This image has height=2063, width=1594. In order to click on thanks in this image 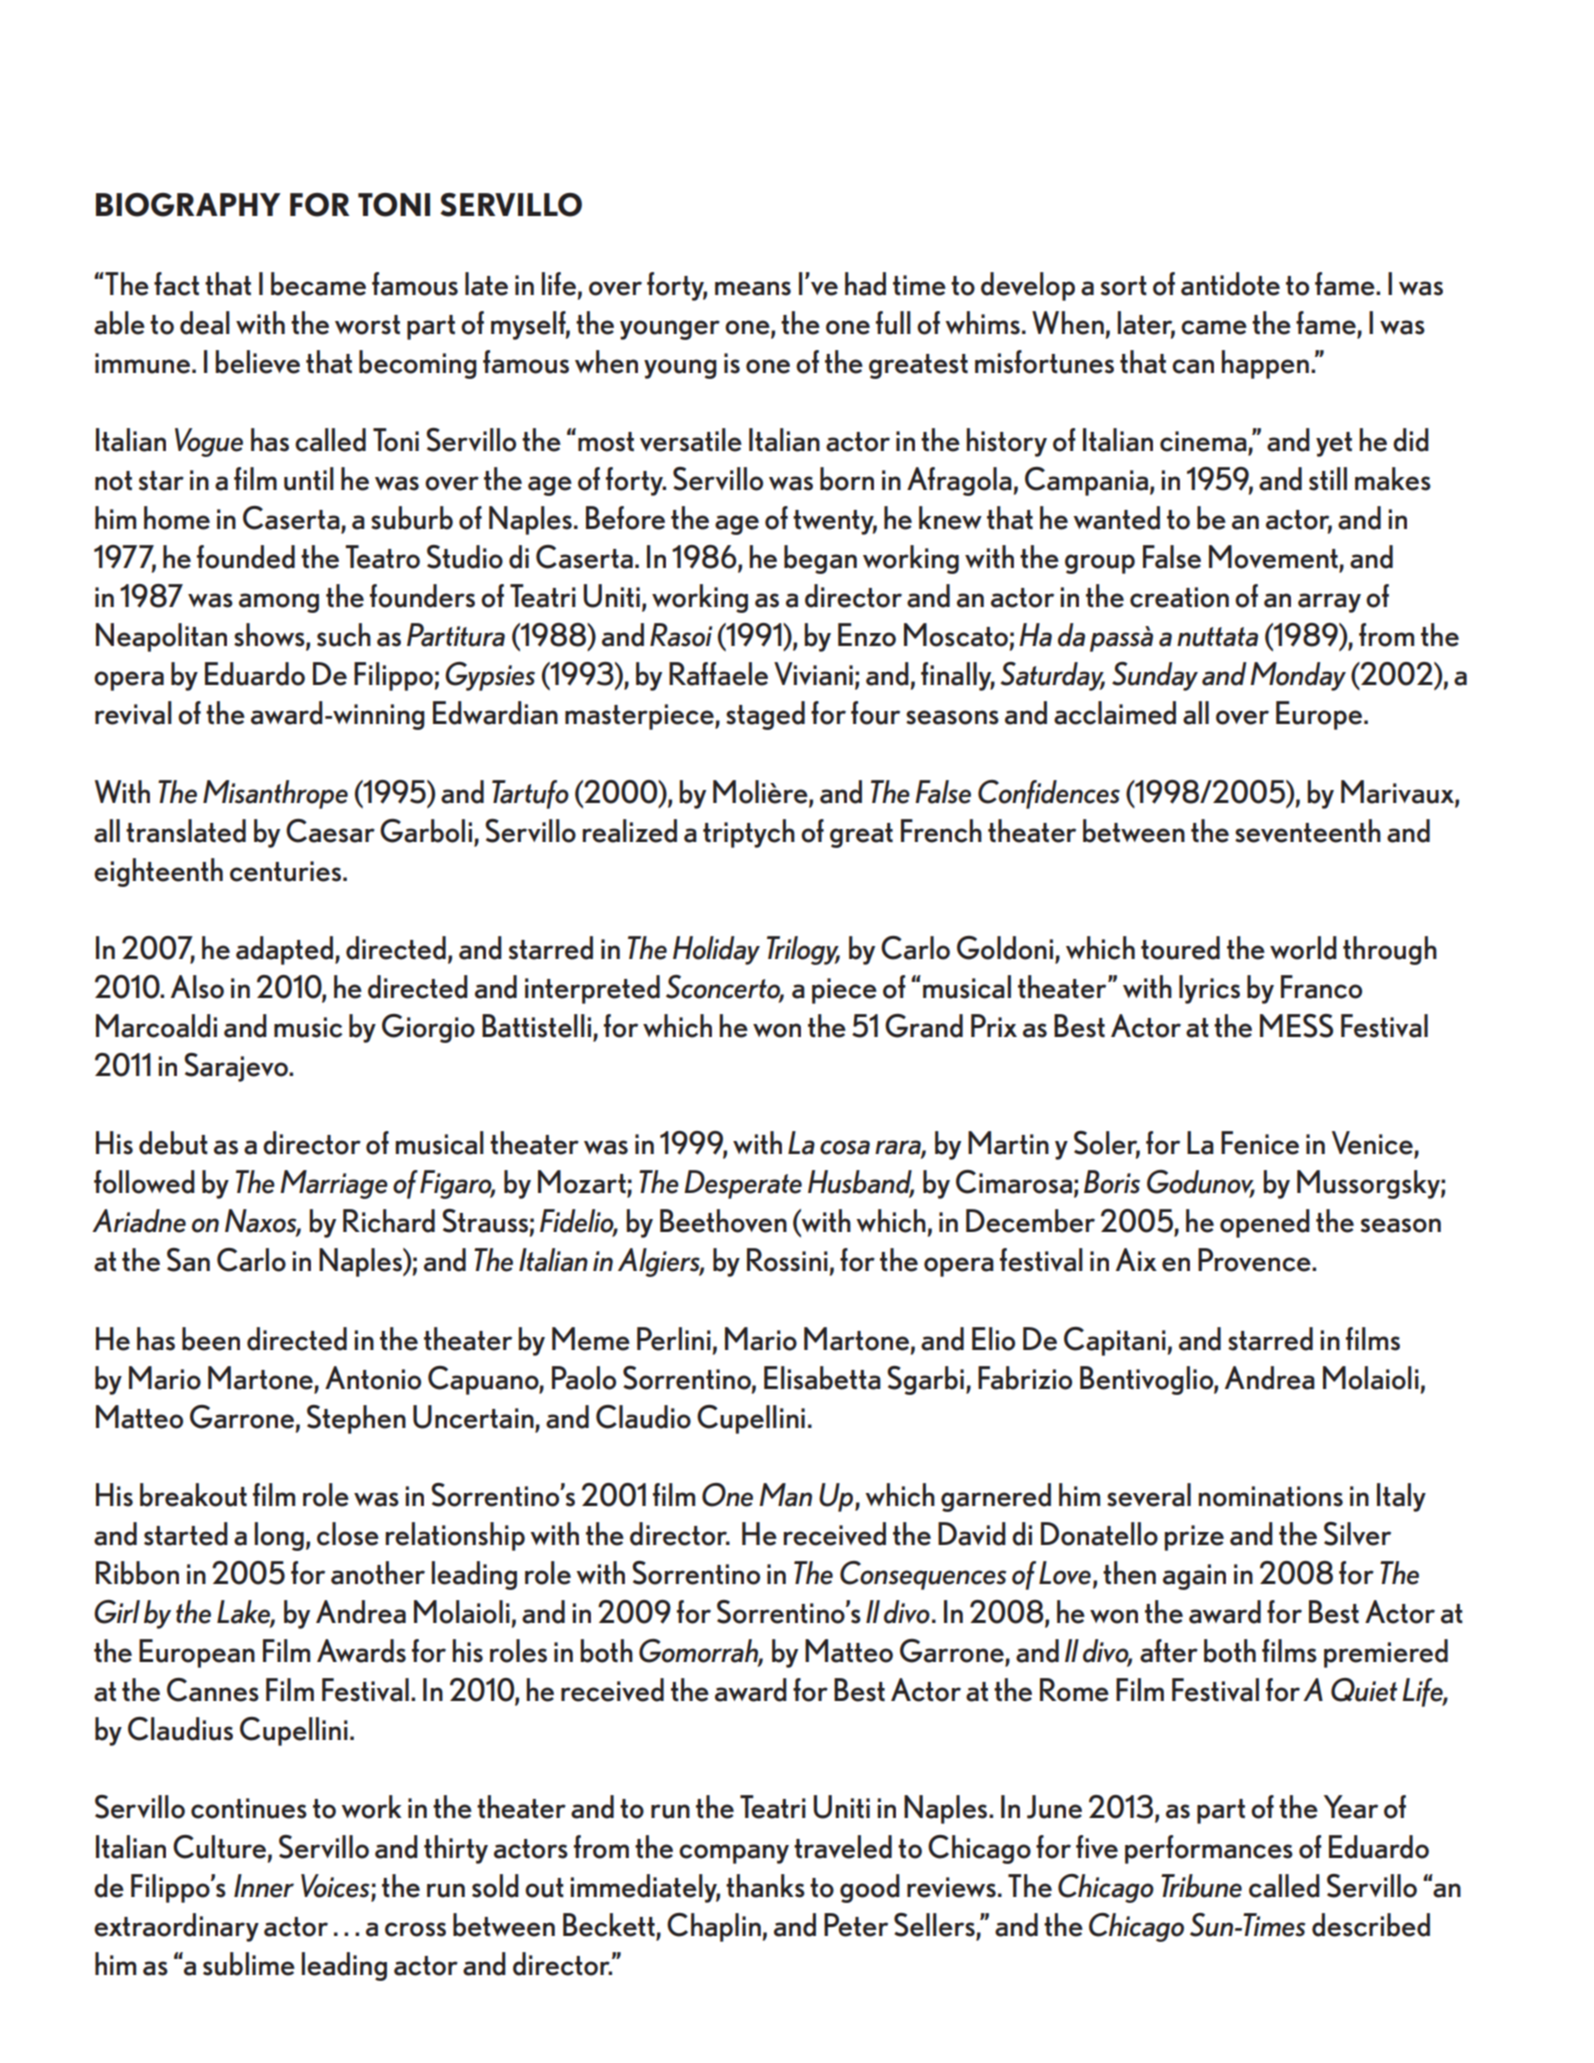, I will do `click(765, 1886)`.
